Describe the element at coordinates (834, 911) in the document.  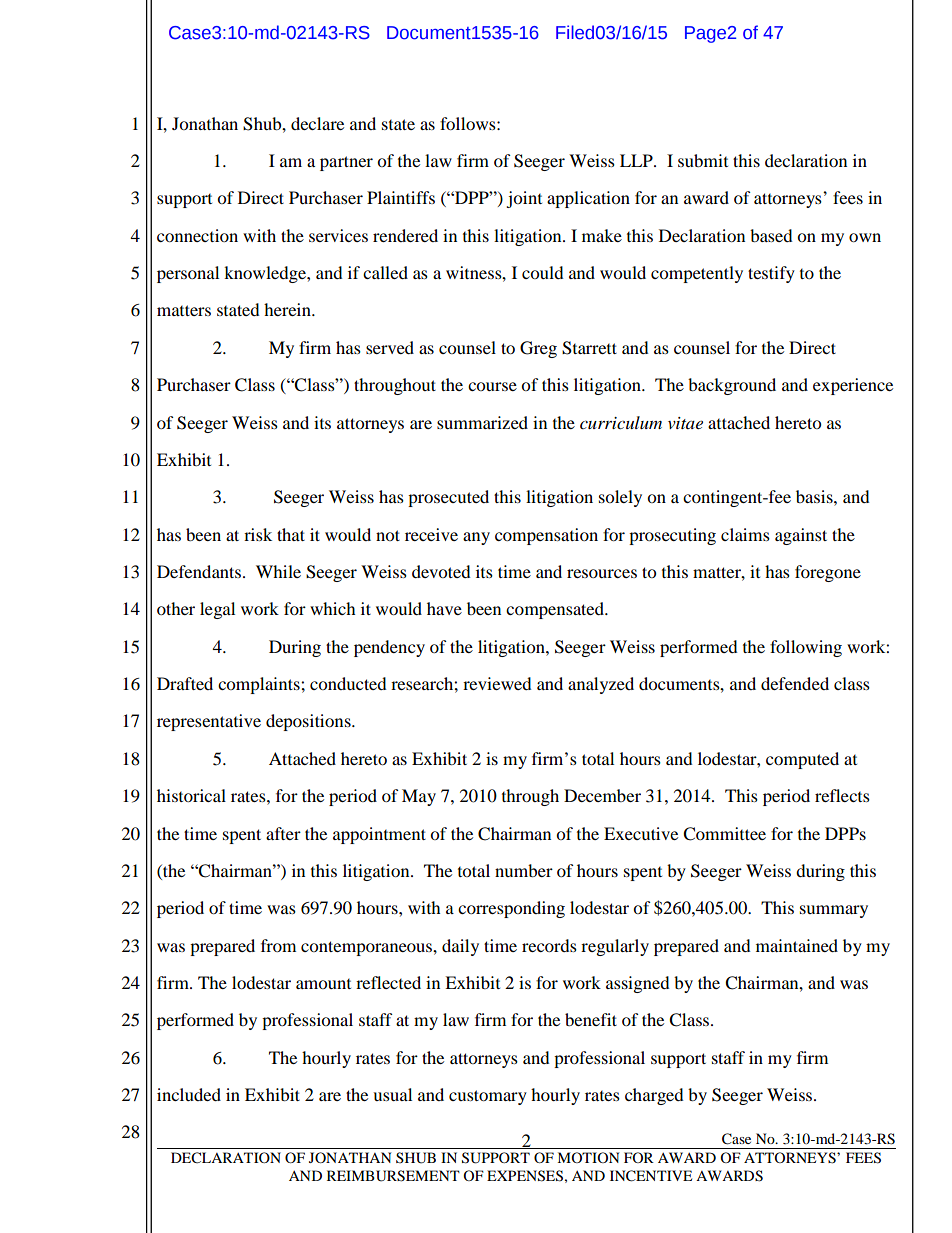
I see `summary` at that location.
